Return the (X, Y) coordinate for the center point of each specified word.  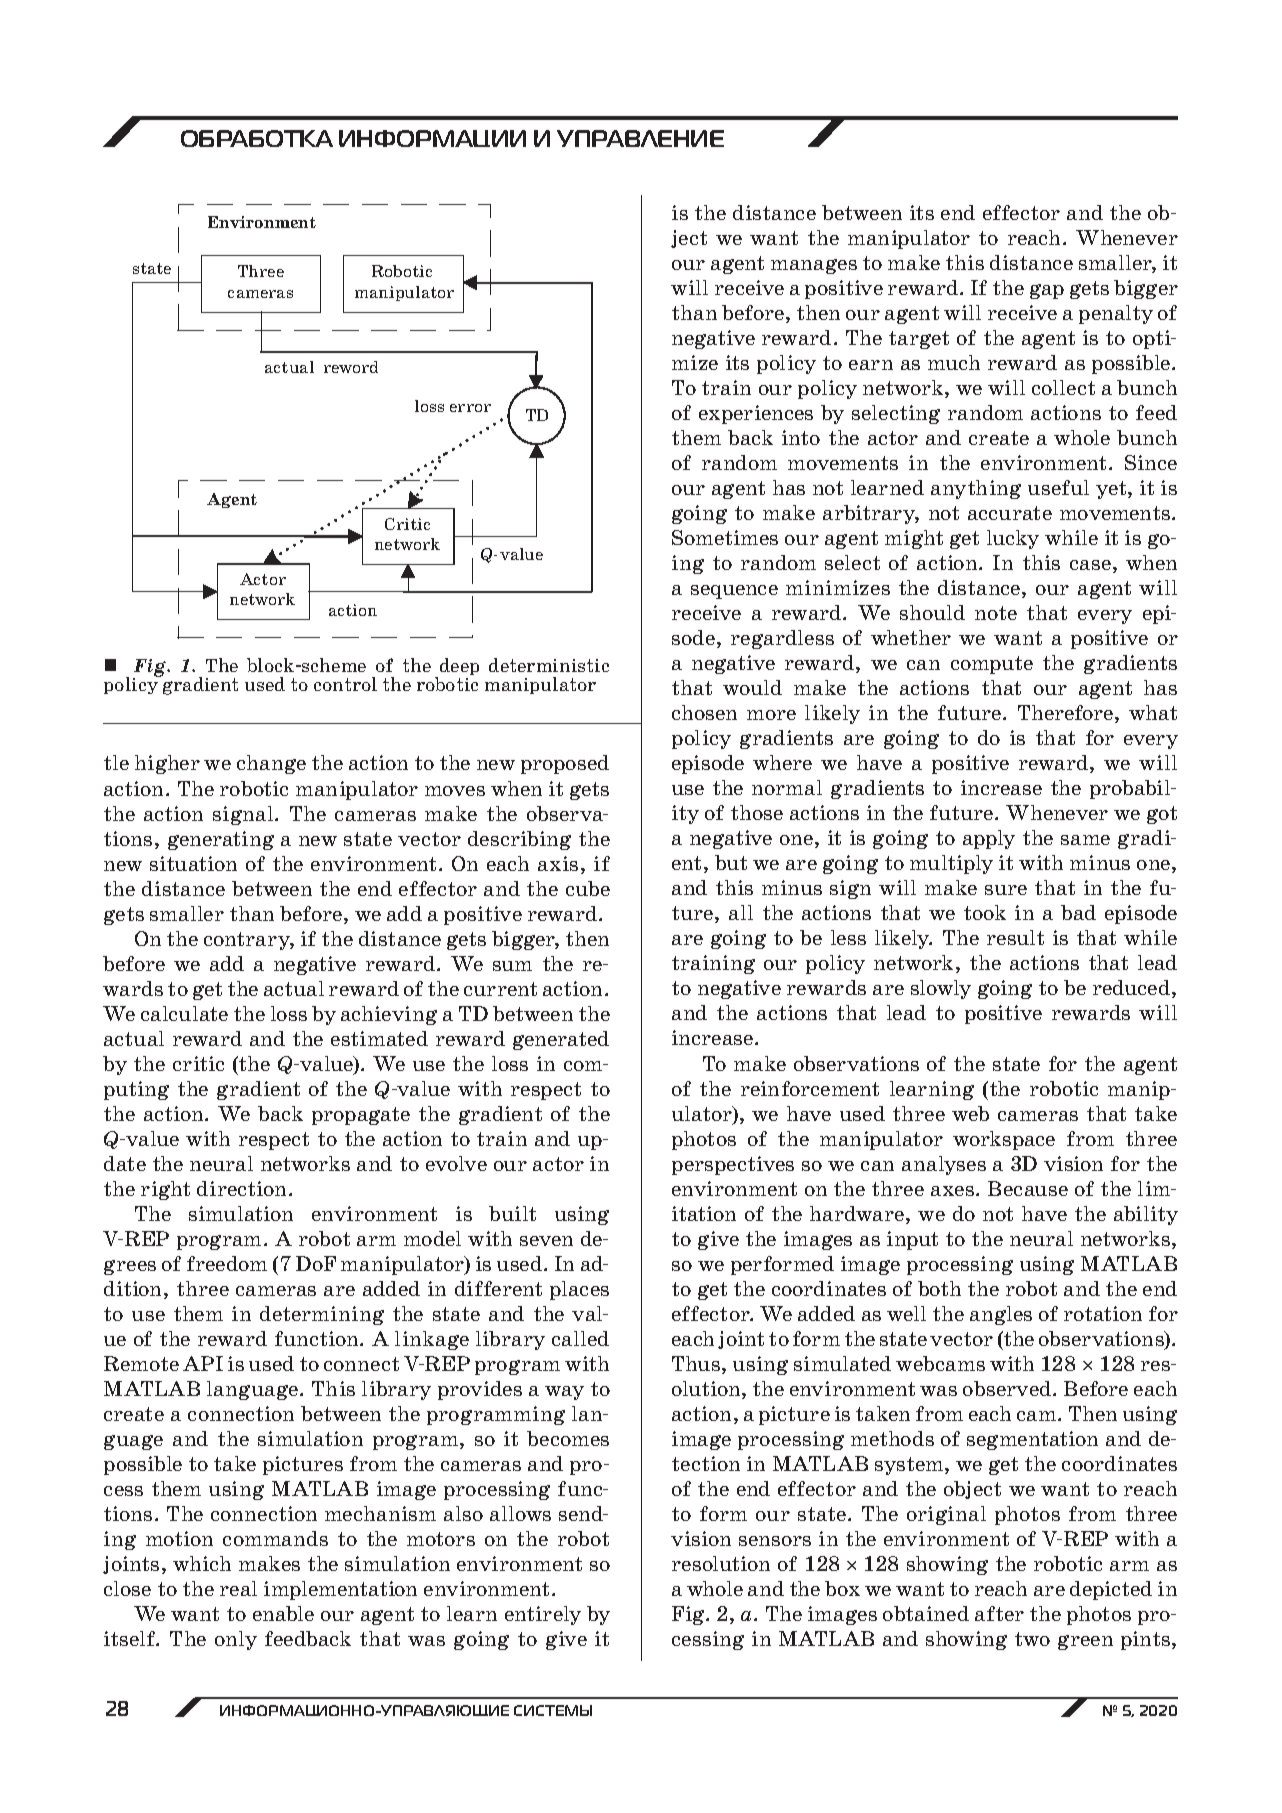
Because (1028, 1188)
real (238, 1588)
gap (1047, 291)
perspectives (733, 1165)
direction (243, 1188)
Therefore (1067, 714)
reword (351, 367)
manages (814, 266)
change (271, 764)
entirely (543, 1615)
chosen (704, 712)
